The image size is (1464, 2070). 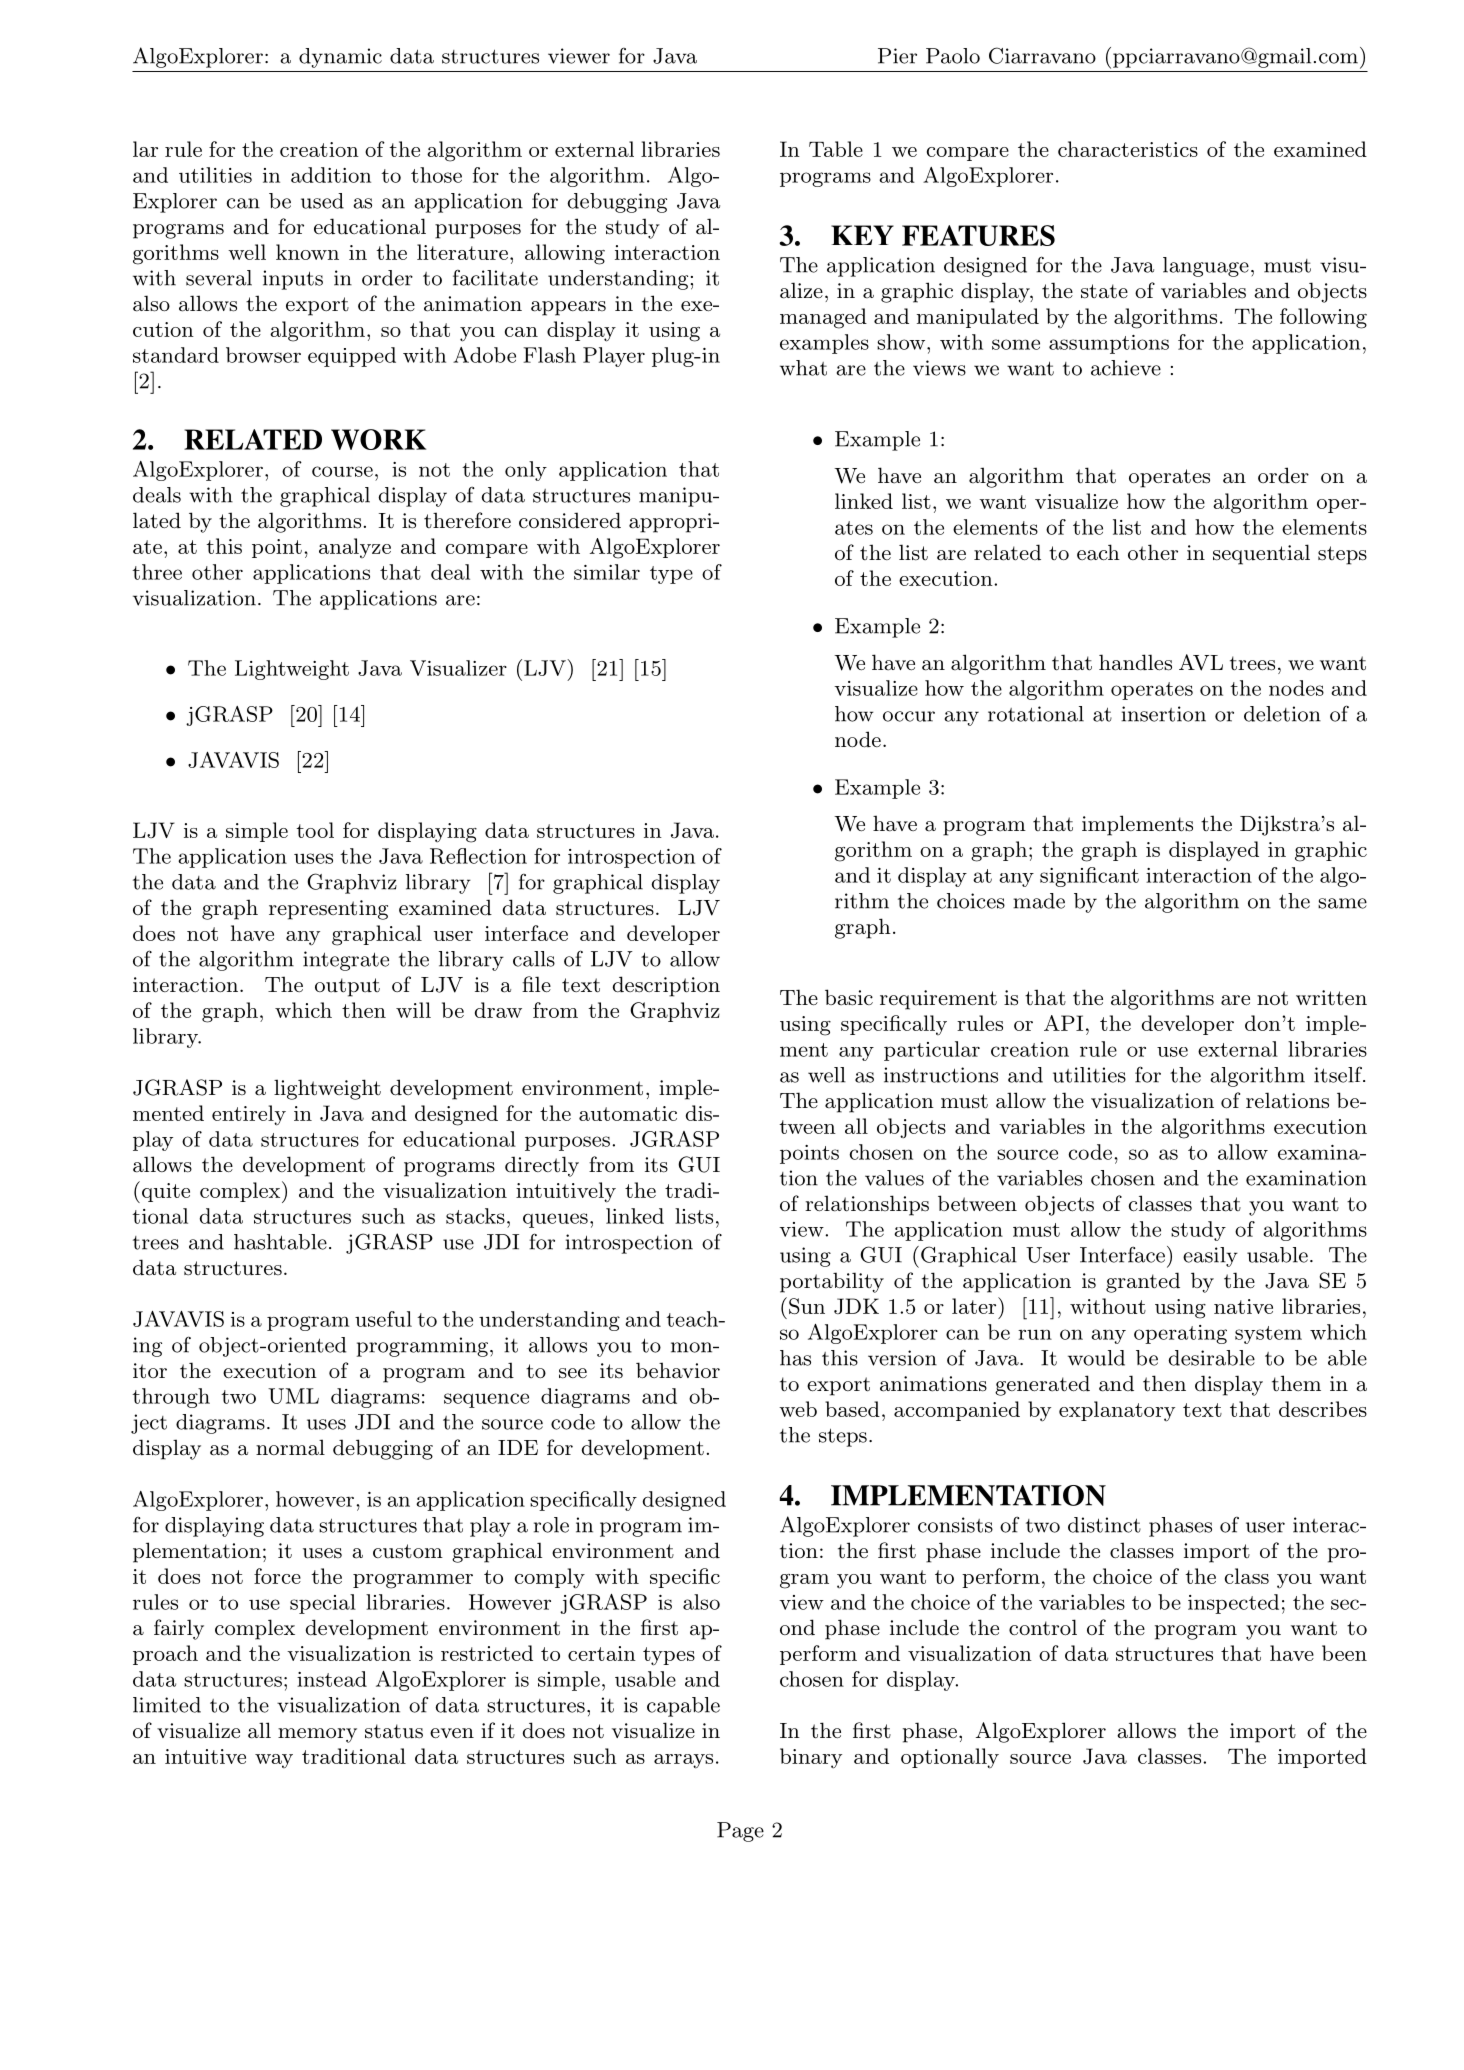 What do you see at coordinates (293, 1396) in the image?
I see `UML` at bounding box center [293, 1396].
